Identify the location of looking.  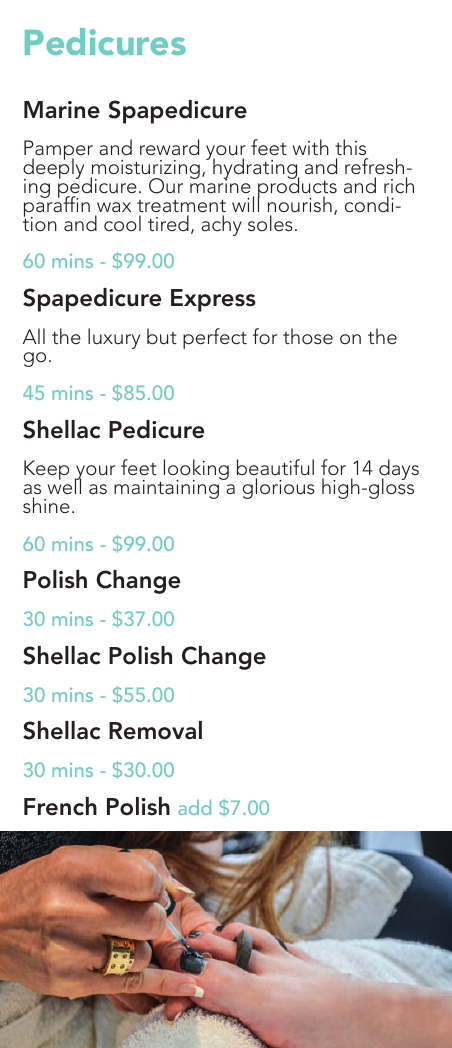
(196, 470).
